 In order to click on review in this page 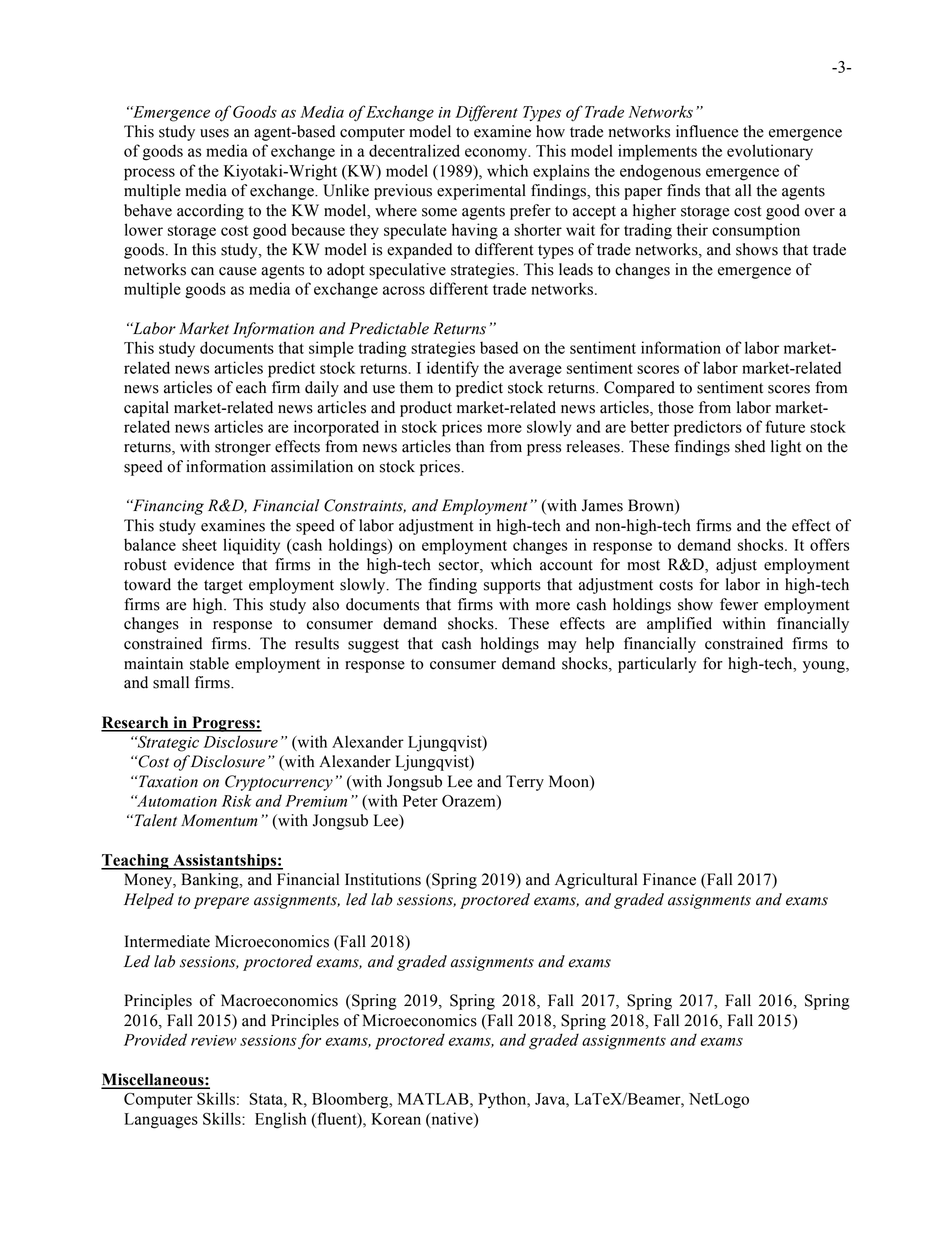, I will do `click(213, 1040)`.
